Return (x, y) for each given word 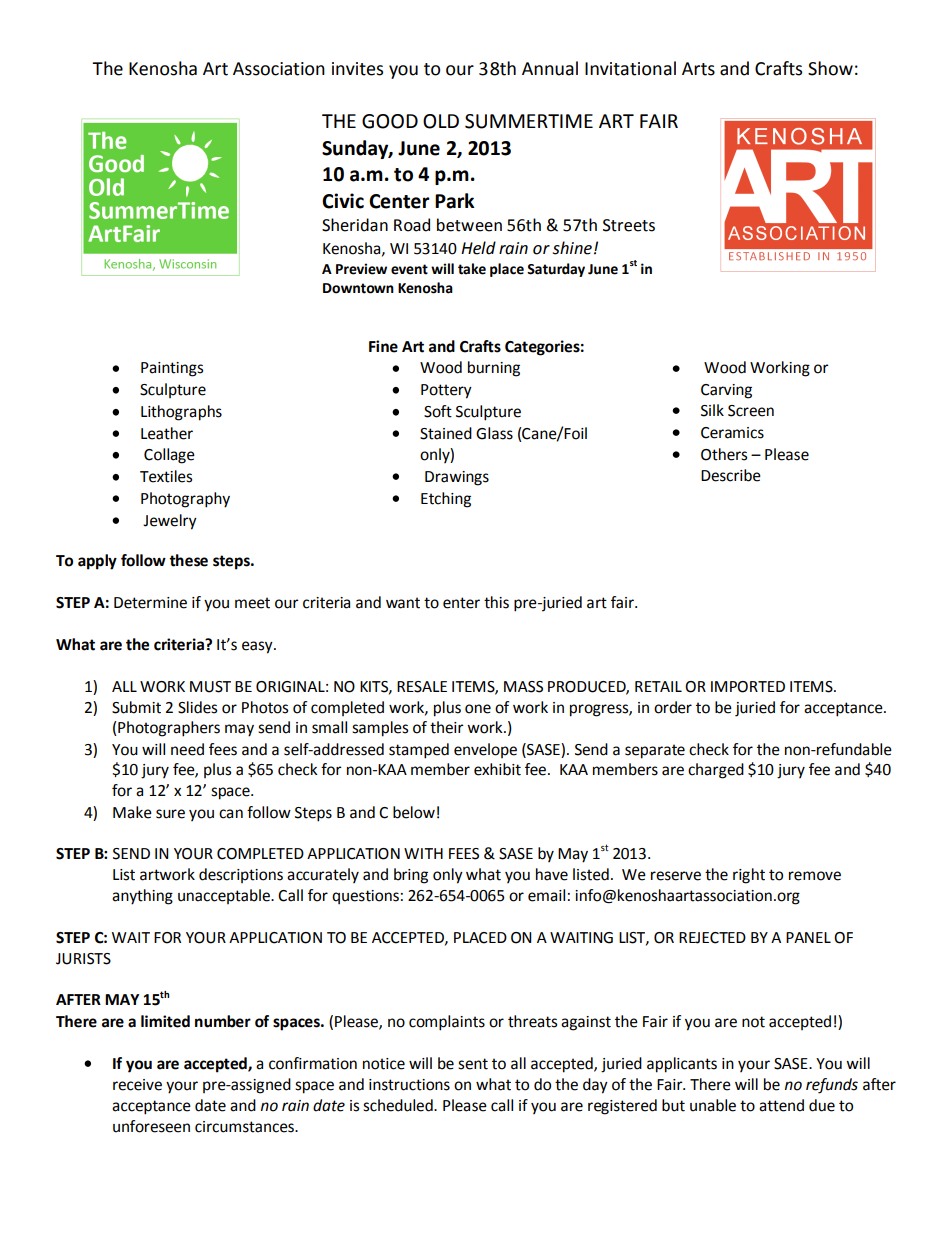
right (749, 876)
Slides (197, 707)
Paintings (172, 369)
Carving (726, 391)
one (478, 709)
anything (142, 897)
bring (411, 876)
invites (357, 69)
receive (137, 1085)
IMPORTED (748, 687)
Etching (446, 500)
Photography (185, 500)
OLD (441, 121)
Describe (731, 475)
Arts (698, 69)
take (472, 269)
